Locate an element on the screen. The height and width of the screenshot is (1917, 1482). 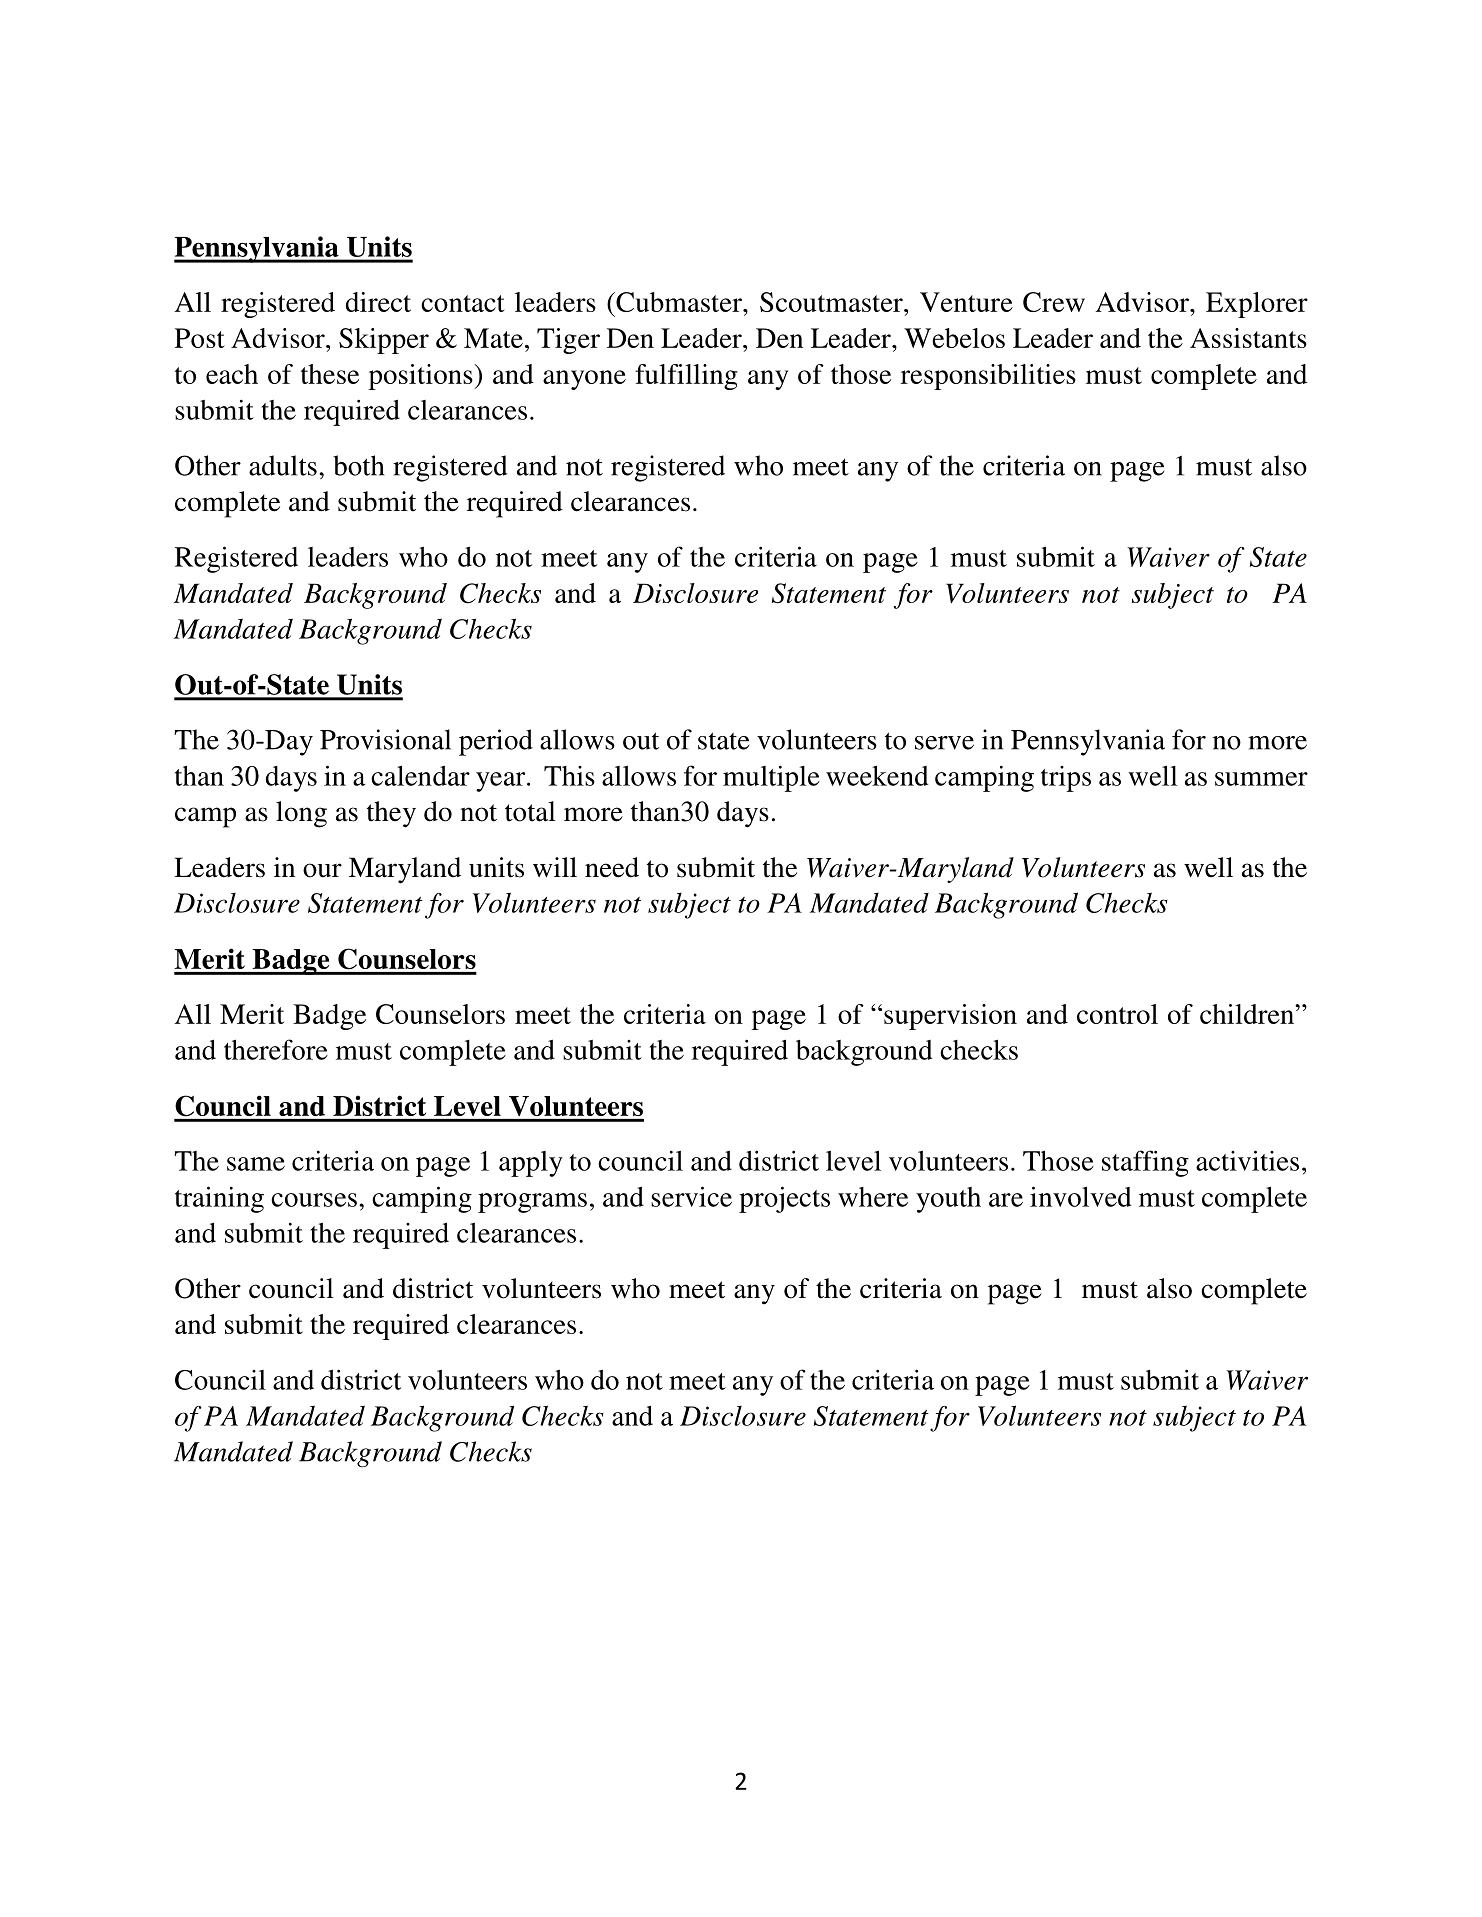
control is located at coordinates (1117, 1014).
